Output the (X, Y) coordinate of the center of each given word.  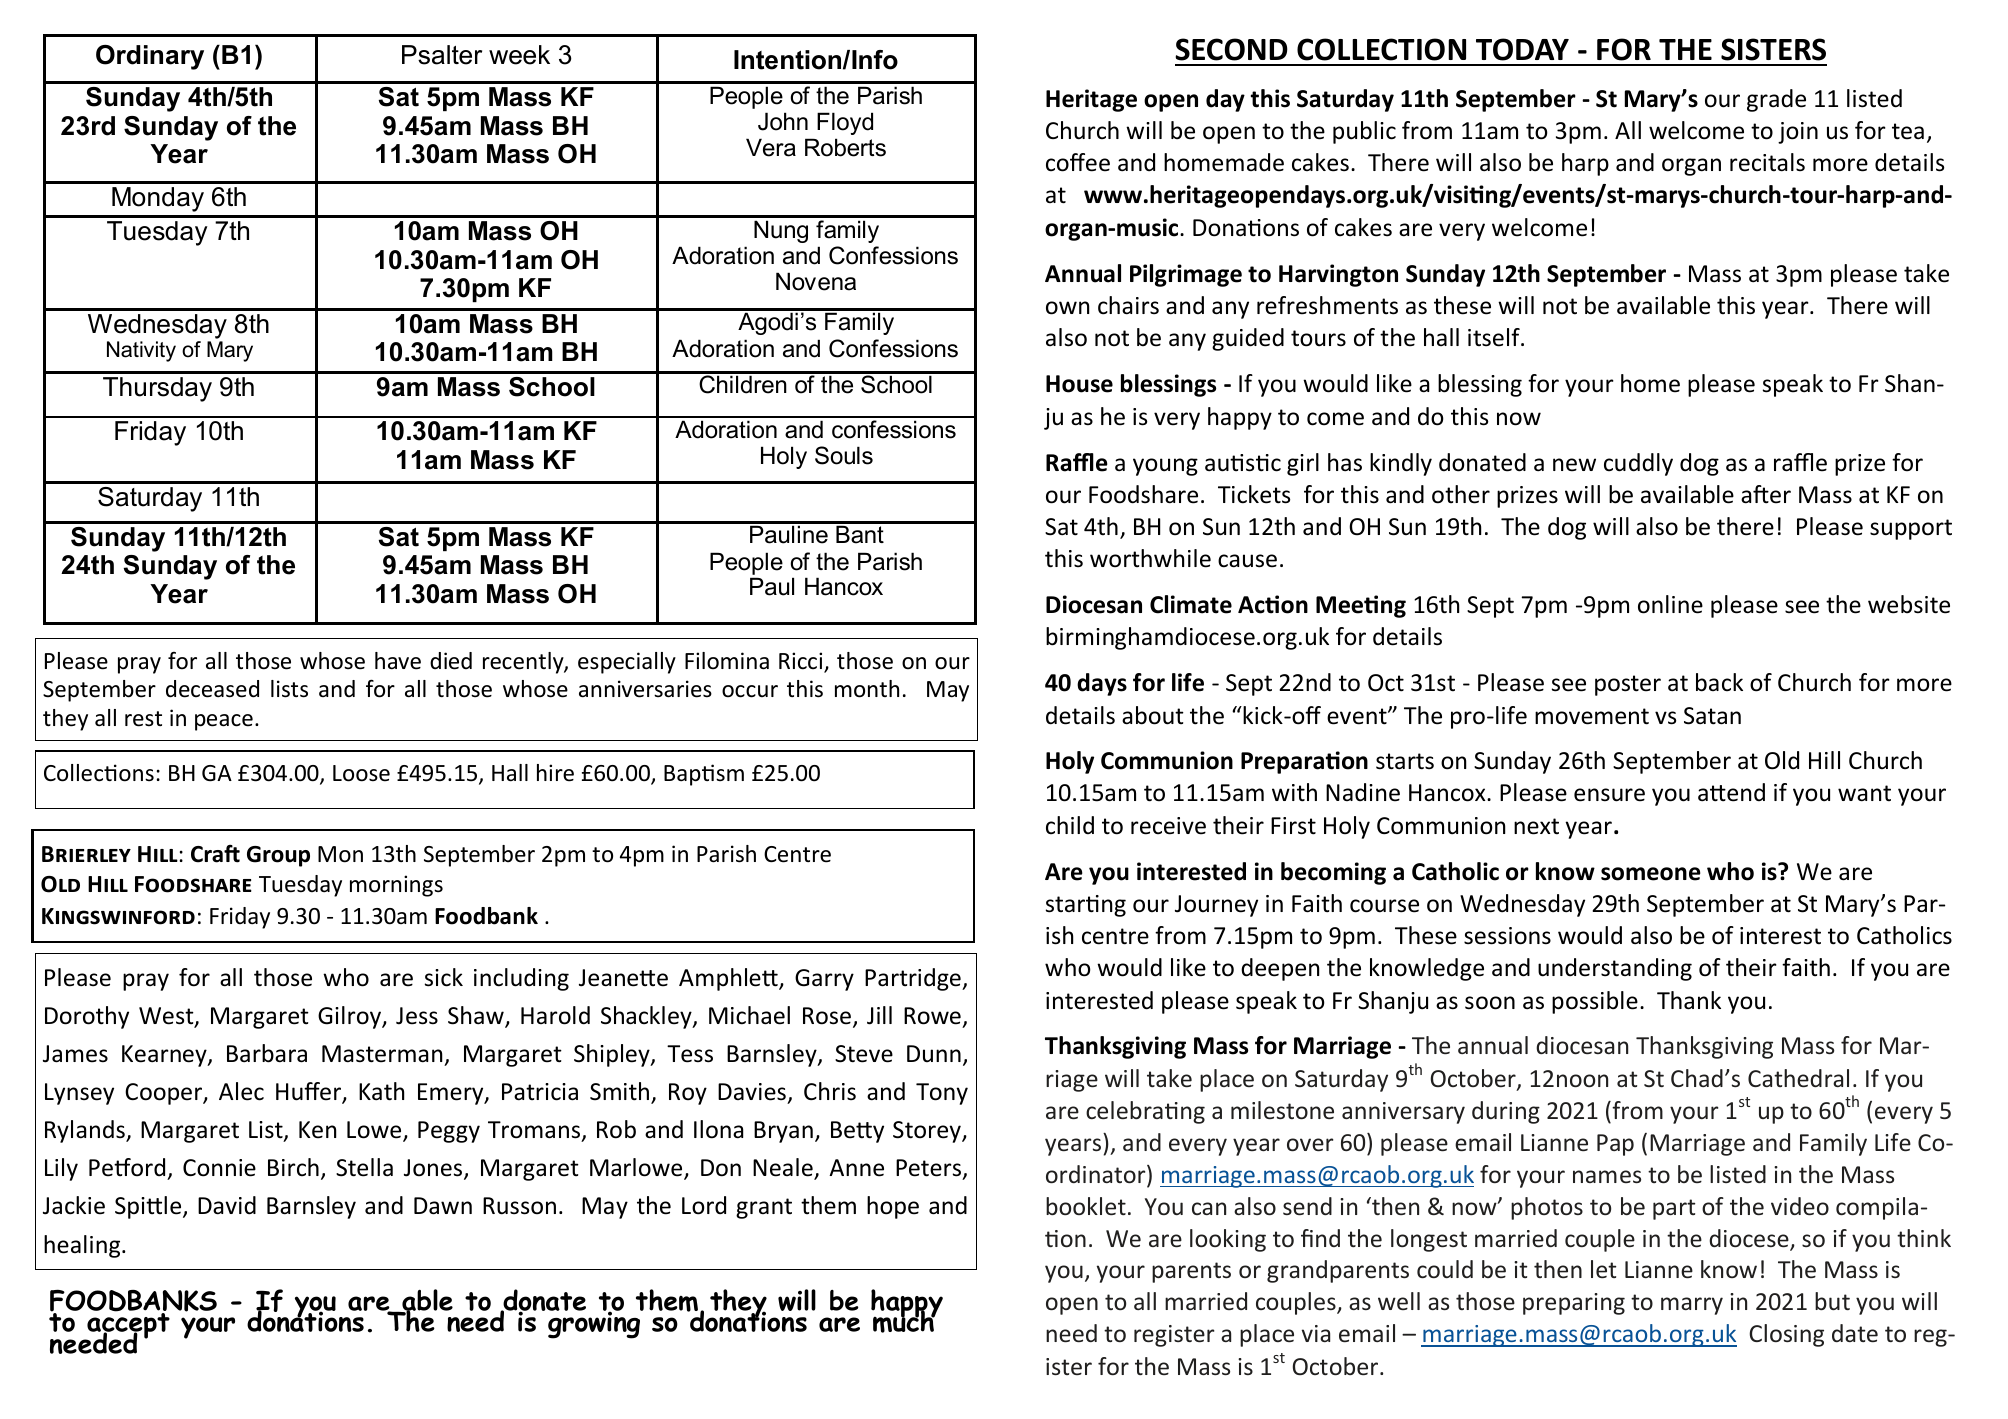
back (1719, 682)
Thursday (157, 389)
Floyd (845, 123)
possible (1595, 1002)
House (1079, 384)
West (167, 1017)
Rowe (932, 1016)
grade (1776, 100)
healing (83, 1246)
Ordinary (150, 57)
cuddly (1638, 464)
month (867, 689)
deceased (212, 689)
